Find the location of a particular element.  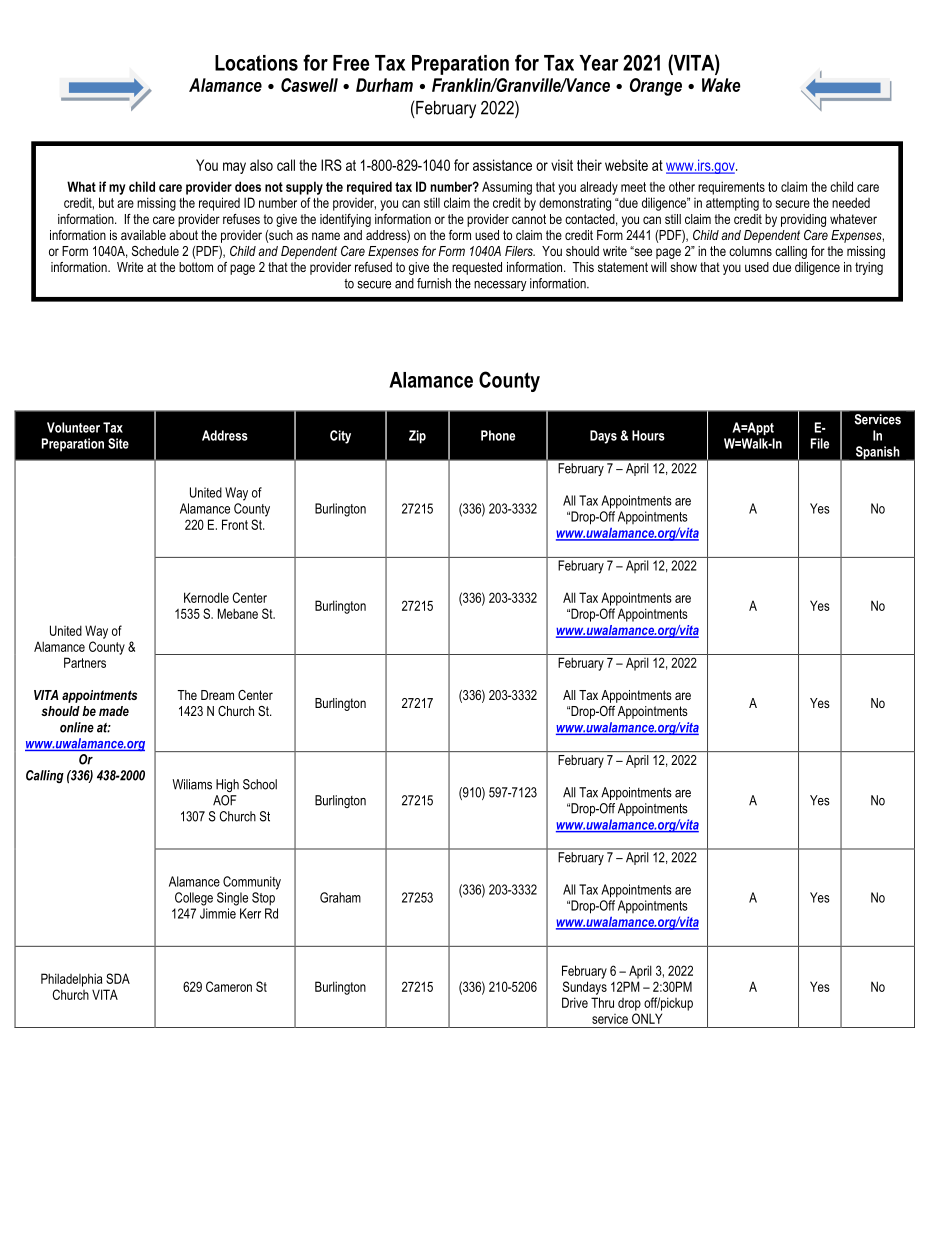

columns is located at coordinates (750, 251).
